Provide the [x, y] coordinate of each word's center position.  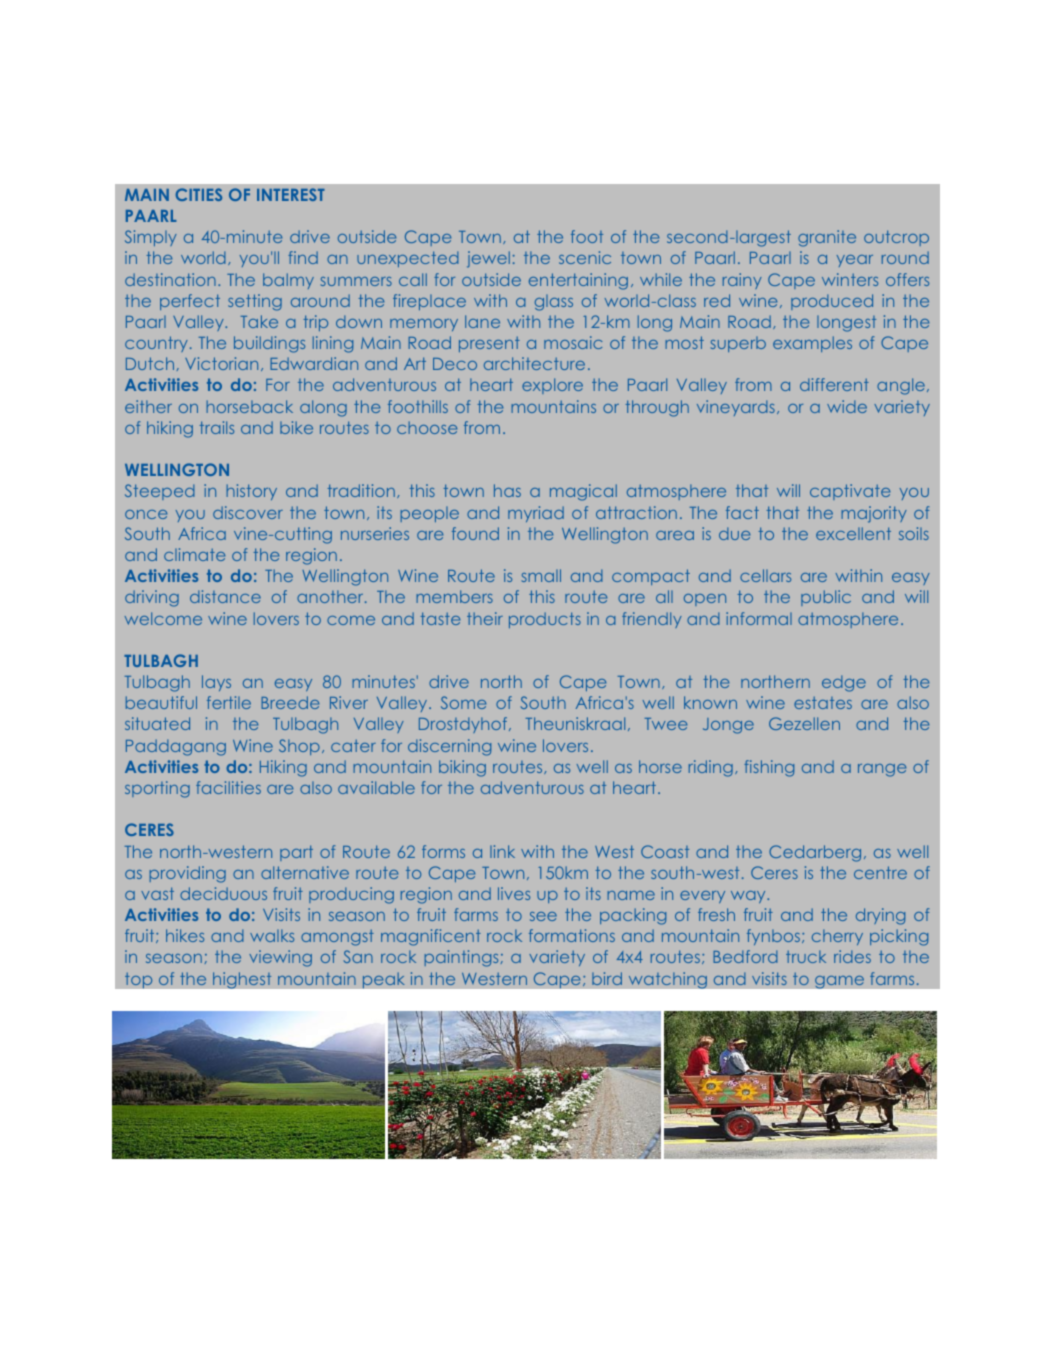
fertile [229, 702]
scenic [585, 257]
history [251, 492]
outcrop [896, 238]
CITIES [199, 194]
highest [242, 980]
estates [823, 703]
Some [463, 702]
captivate [850, 492]
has [507, 490]
